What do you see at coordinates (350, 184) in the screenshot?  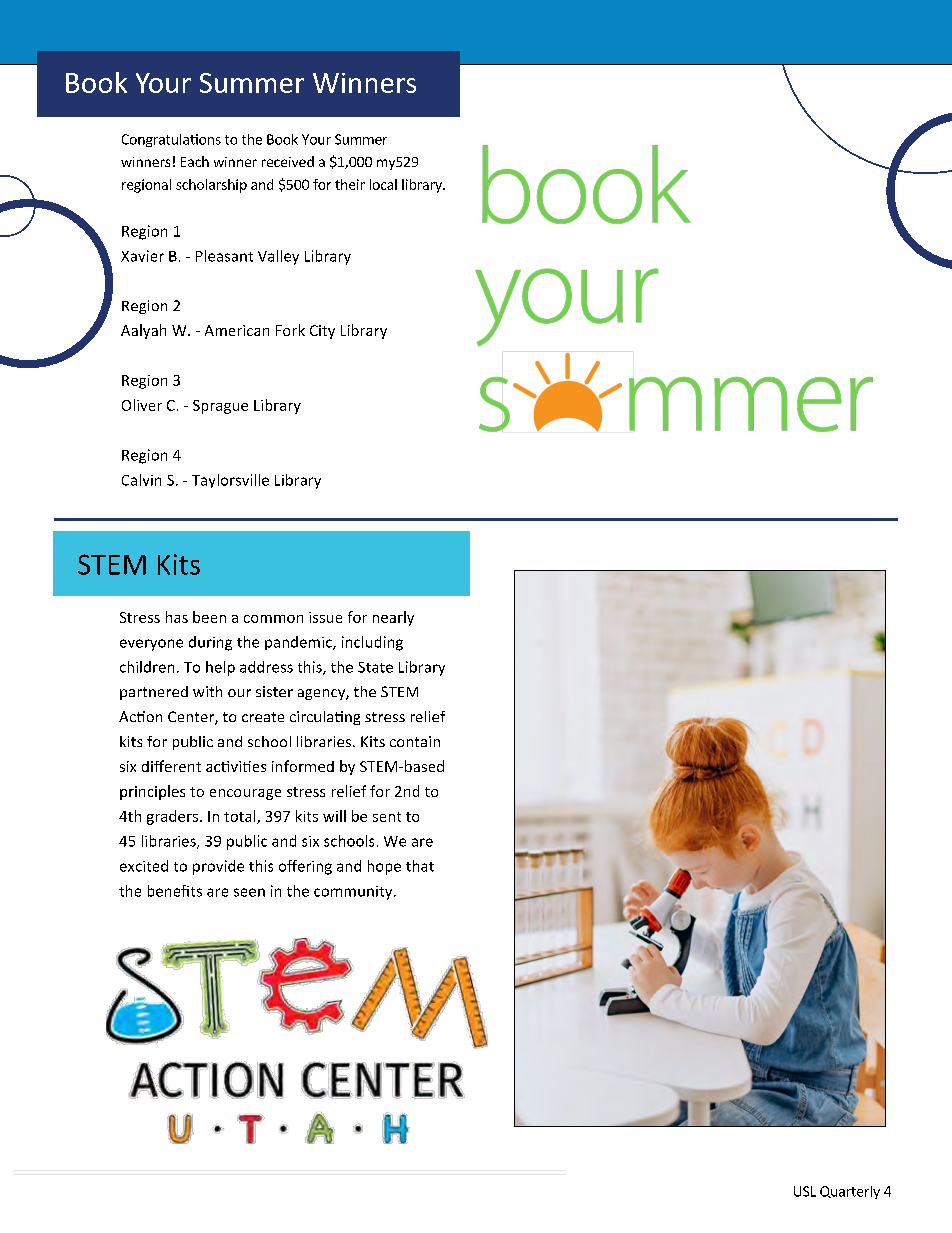 I see `their` at bounding box center [350, 184].
